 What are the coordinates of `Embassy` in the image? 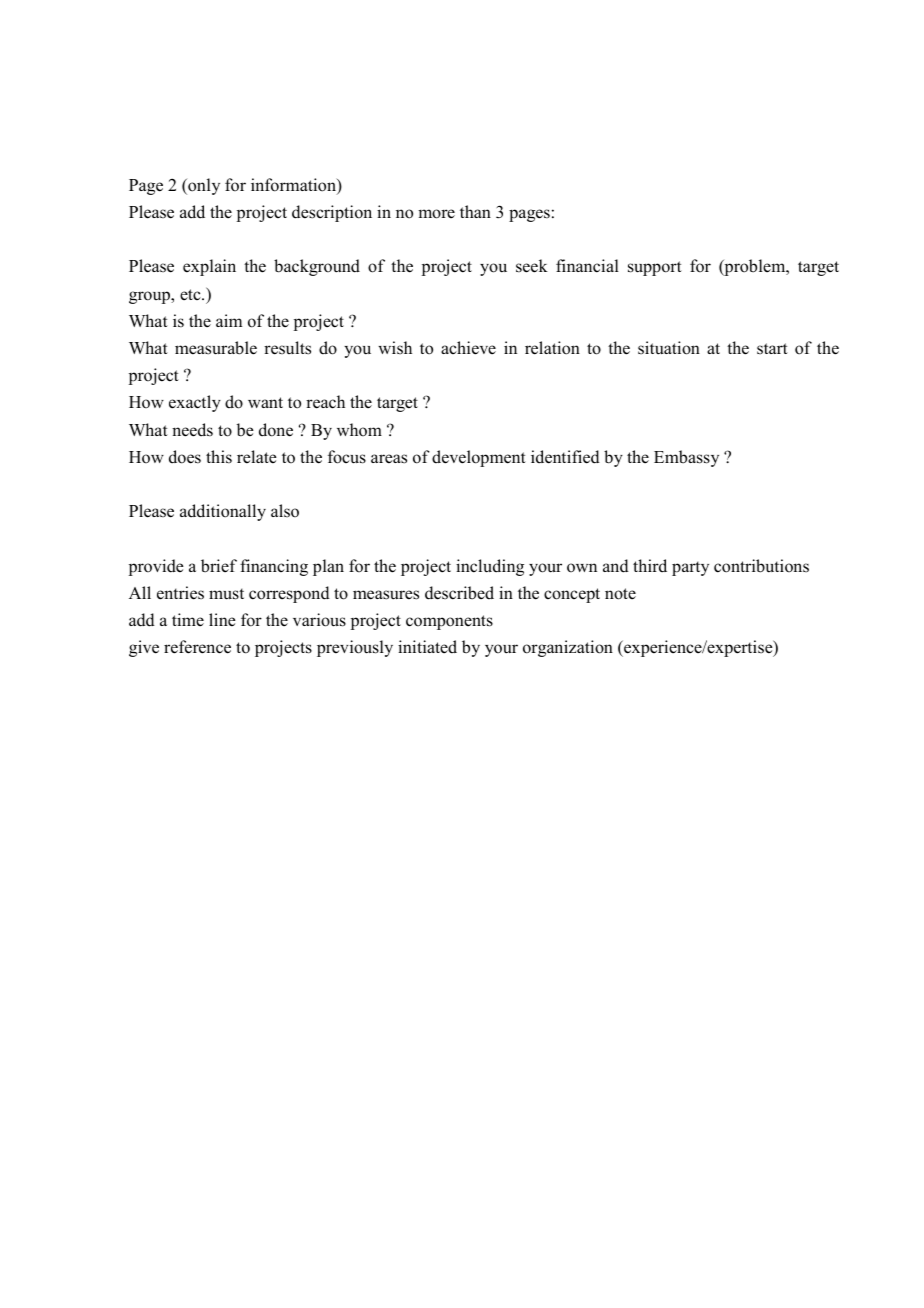 It's located at (686, 458).
